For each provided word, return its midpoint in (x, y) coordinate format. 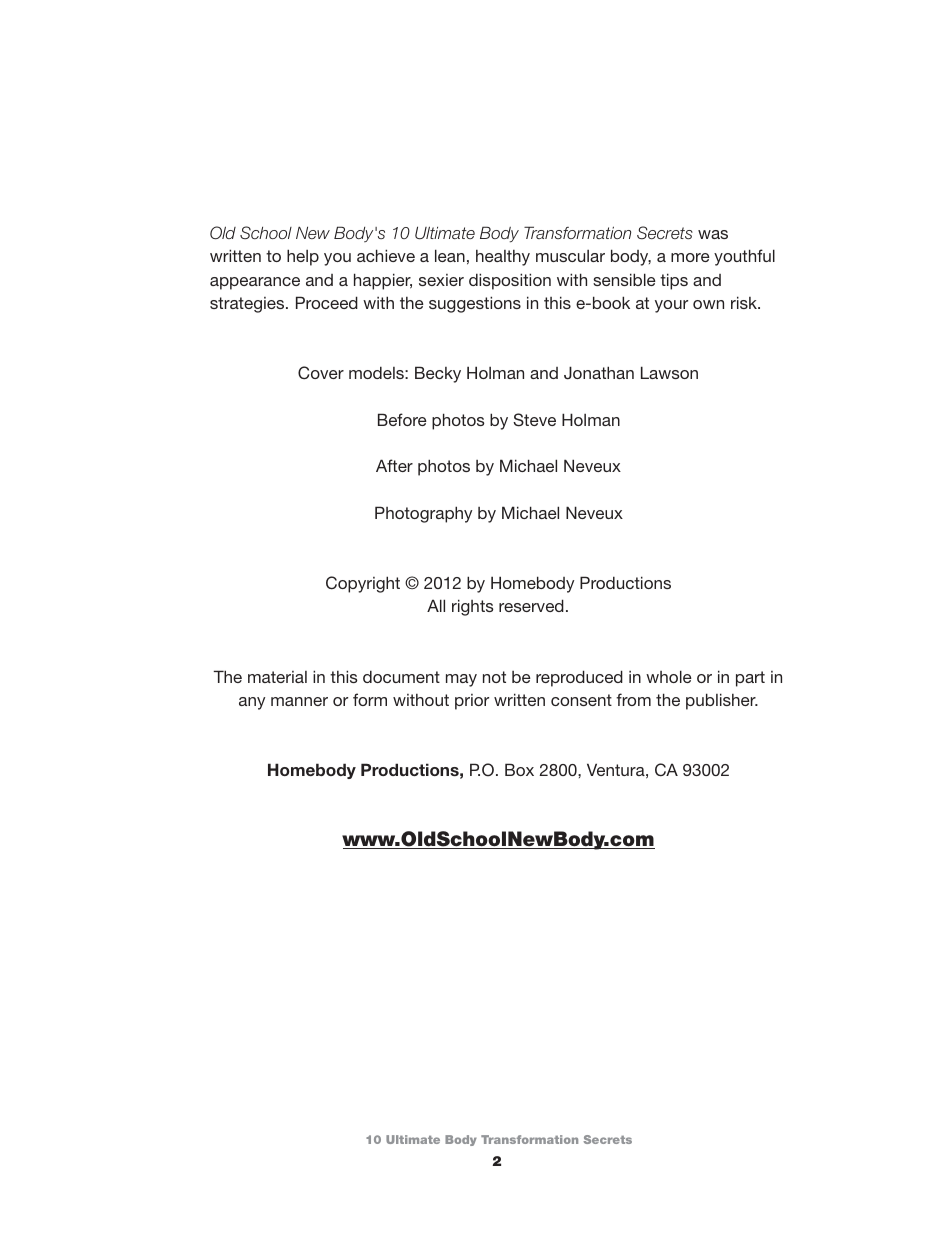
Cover (321, 373)
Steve (534, 420)
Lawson (669, 372)
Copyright (363, 584)
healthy (503, 258)
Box (519, 769)
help (303, 257)
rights (473, 607)
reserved (531, 605)
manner (299, 701)
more (690, 257)
